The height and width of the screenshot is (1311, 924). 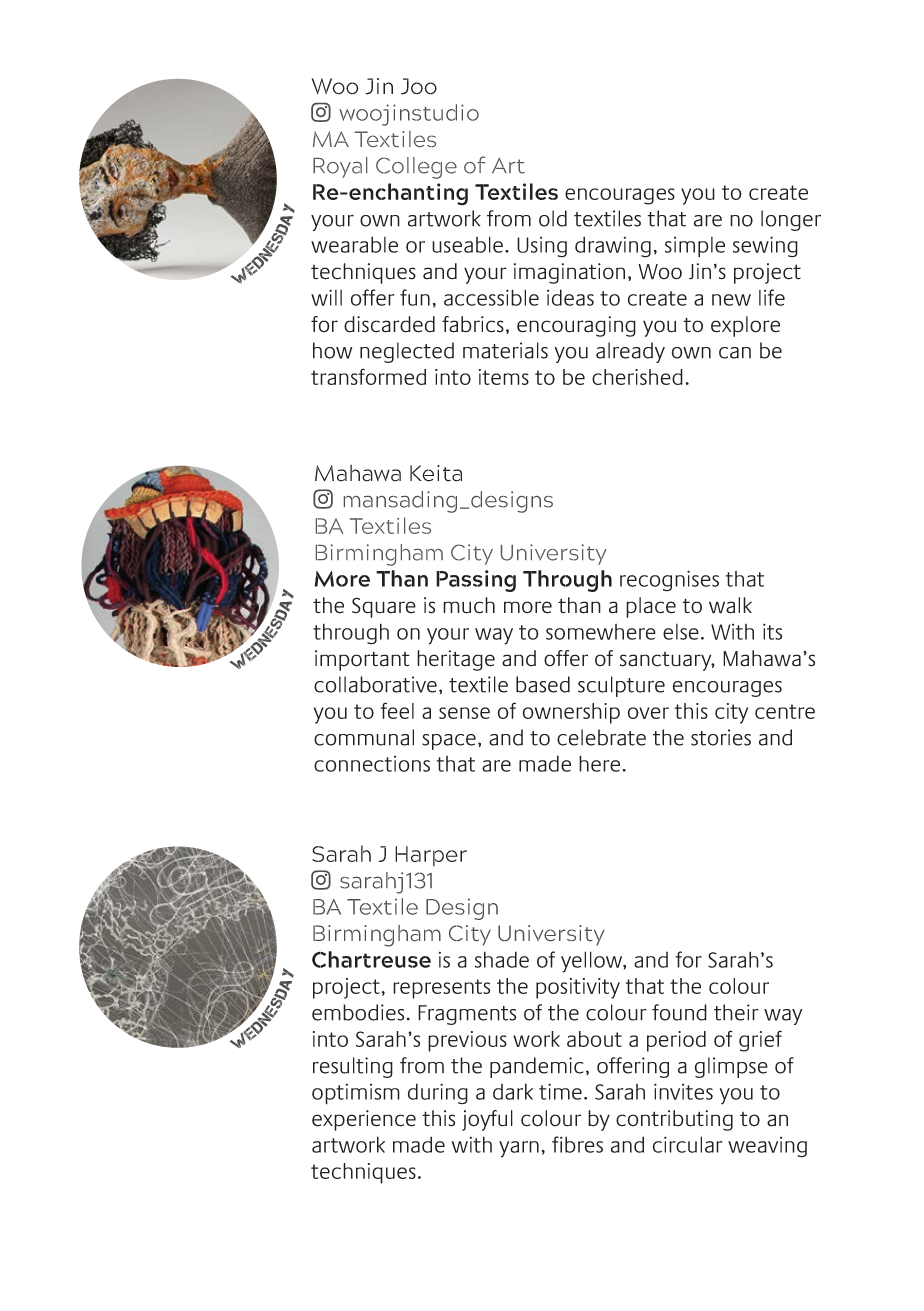 What do you see at coordinates (431, 856) in the screenshot?
I see `Harper` at bounding box center [431, 856].
